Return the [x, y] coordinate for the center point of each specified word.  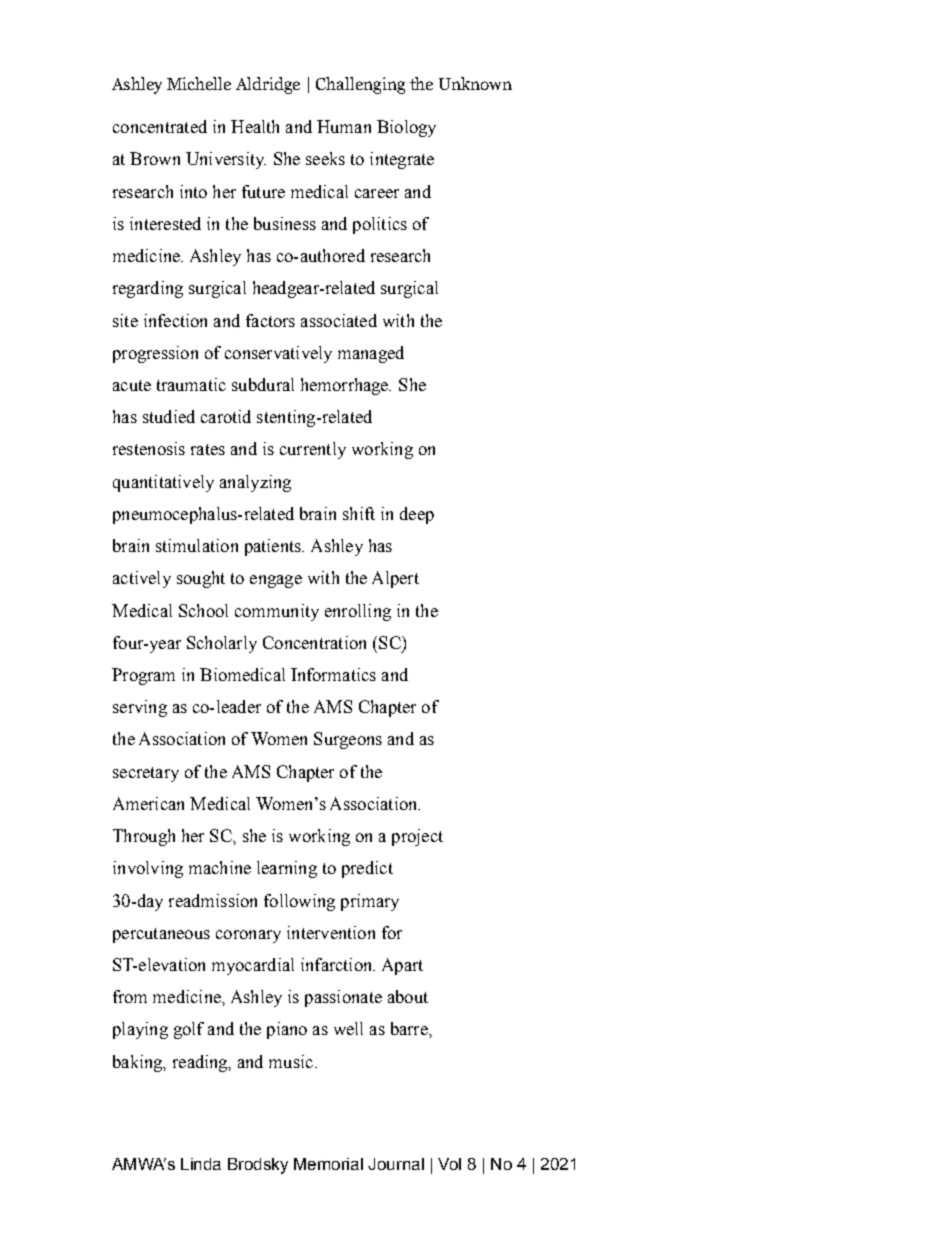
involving [148, 869]
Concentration [314, 642]
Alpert [395, 579]
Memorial [328, 1164]
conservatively [278, 354]
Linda [201, 1164]
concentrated [160, 126]
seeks [325, 158]
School [203, 610]
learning [287, 869]
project [417, 837]
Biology [406, 128]
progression [155, 354]
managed [371, 354]
